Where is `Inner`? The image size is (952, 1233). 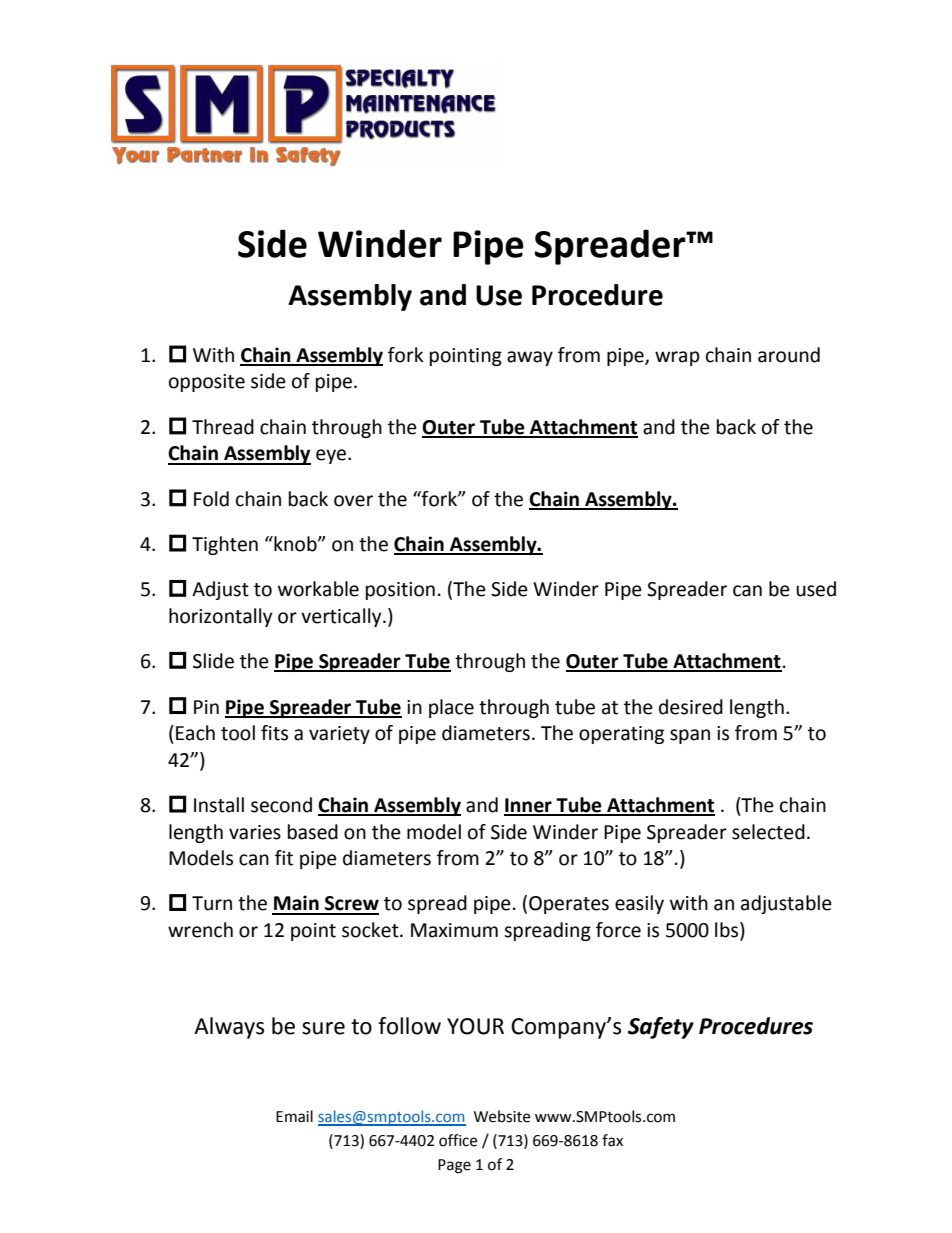
Inner is located at coordinates (529, 806).
